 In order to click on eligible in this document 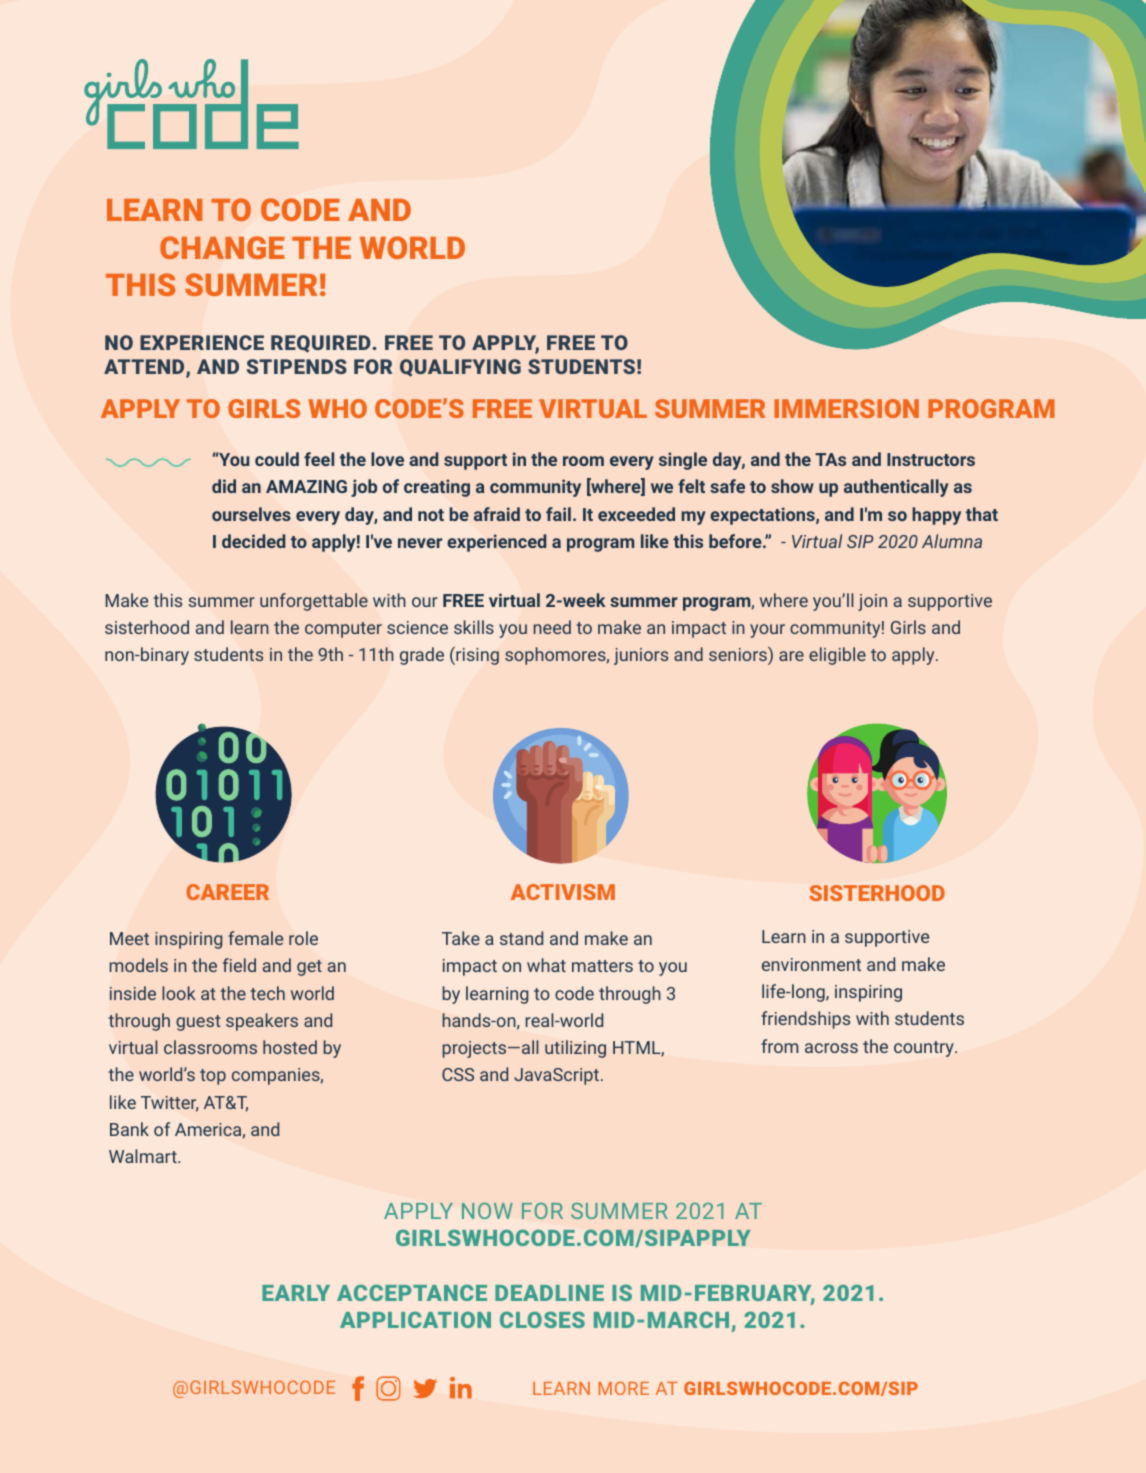, I will do `click(837, 656)`.
